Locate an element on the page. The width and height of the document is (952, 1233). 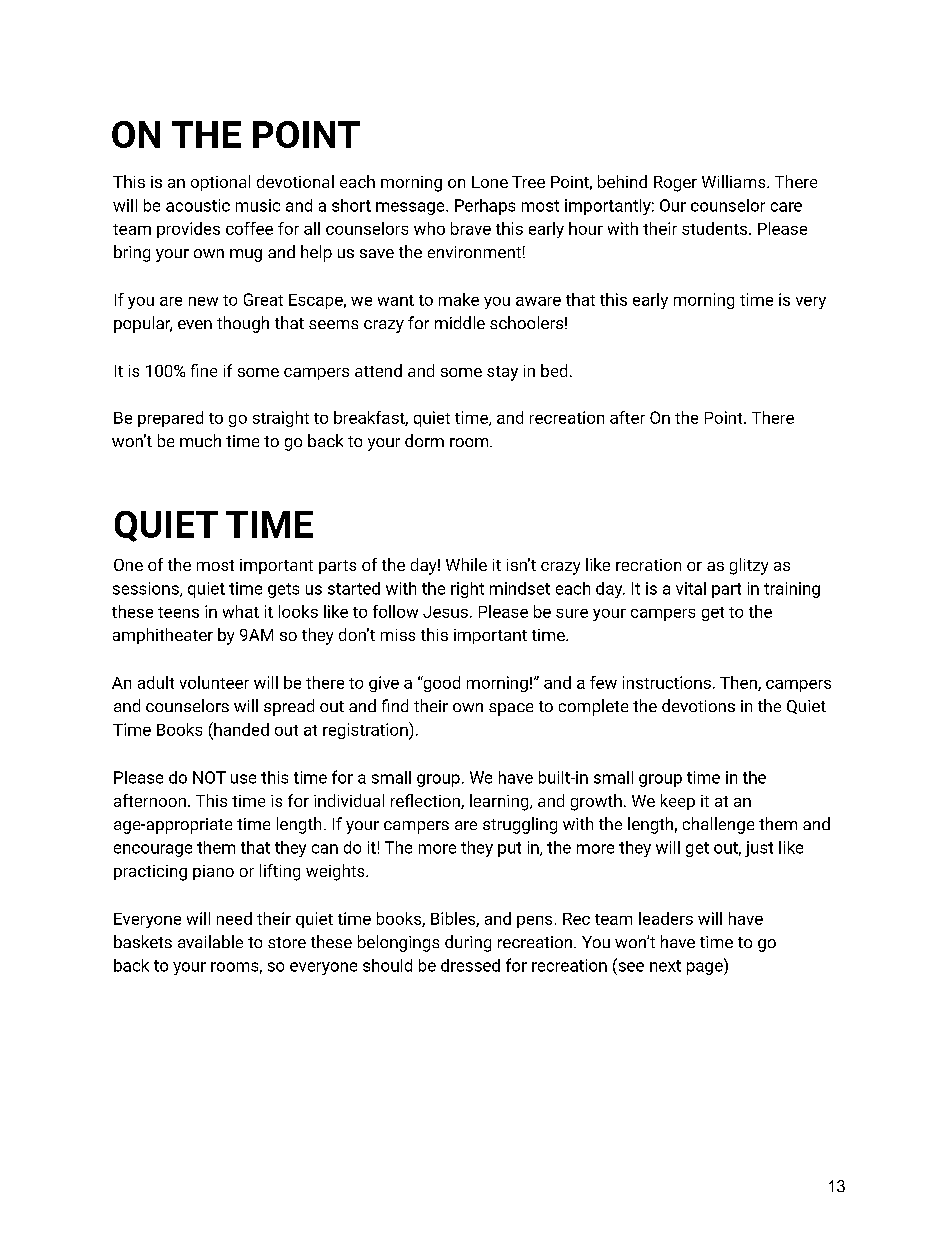
fine is located at coordinates (204, 370).
